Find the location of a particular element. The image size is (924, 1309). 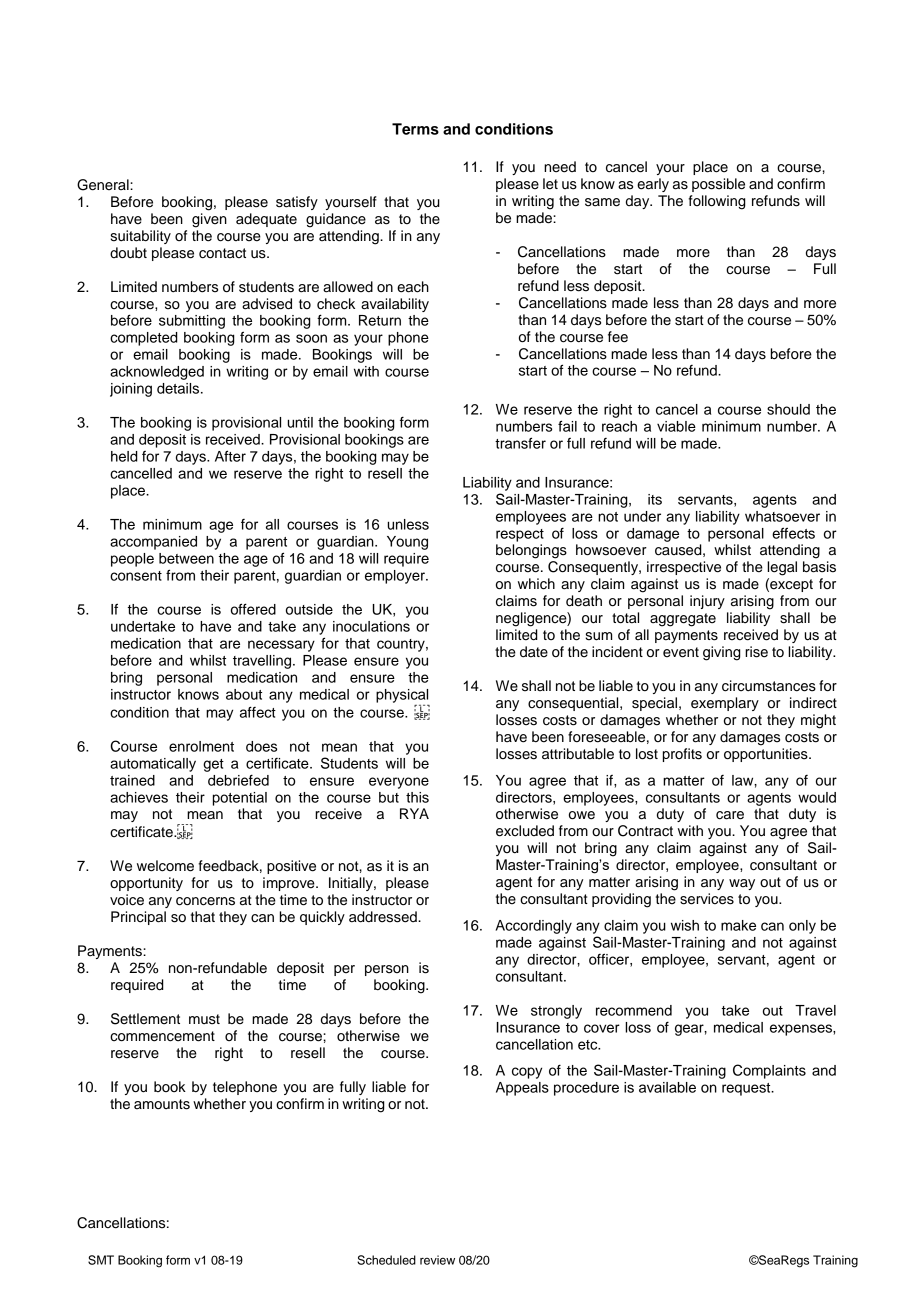

details is located at coordinates (179, 388).
